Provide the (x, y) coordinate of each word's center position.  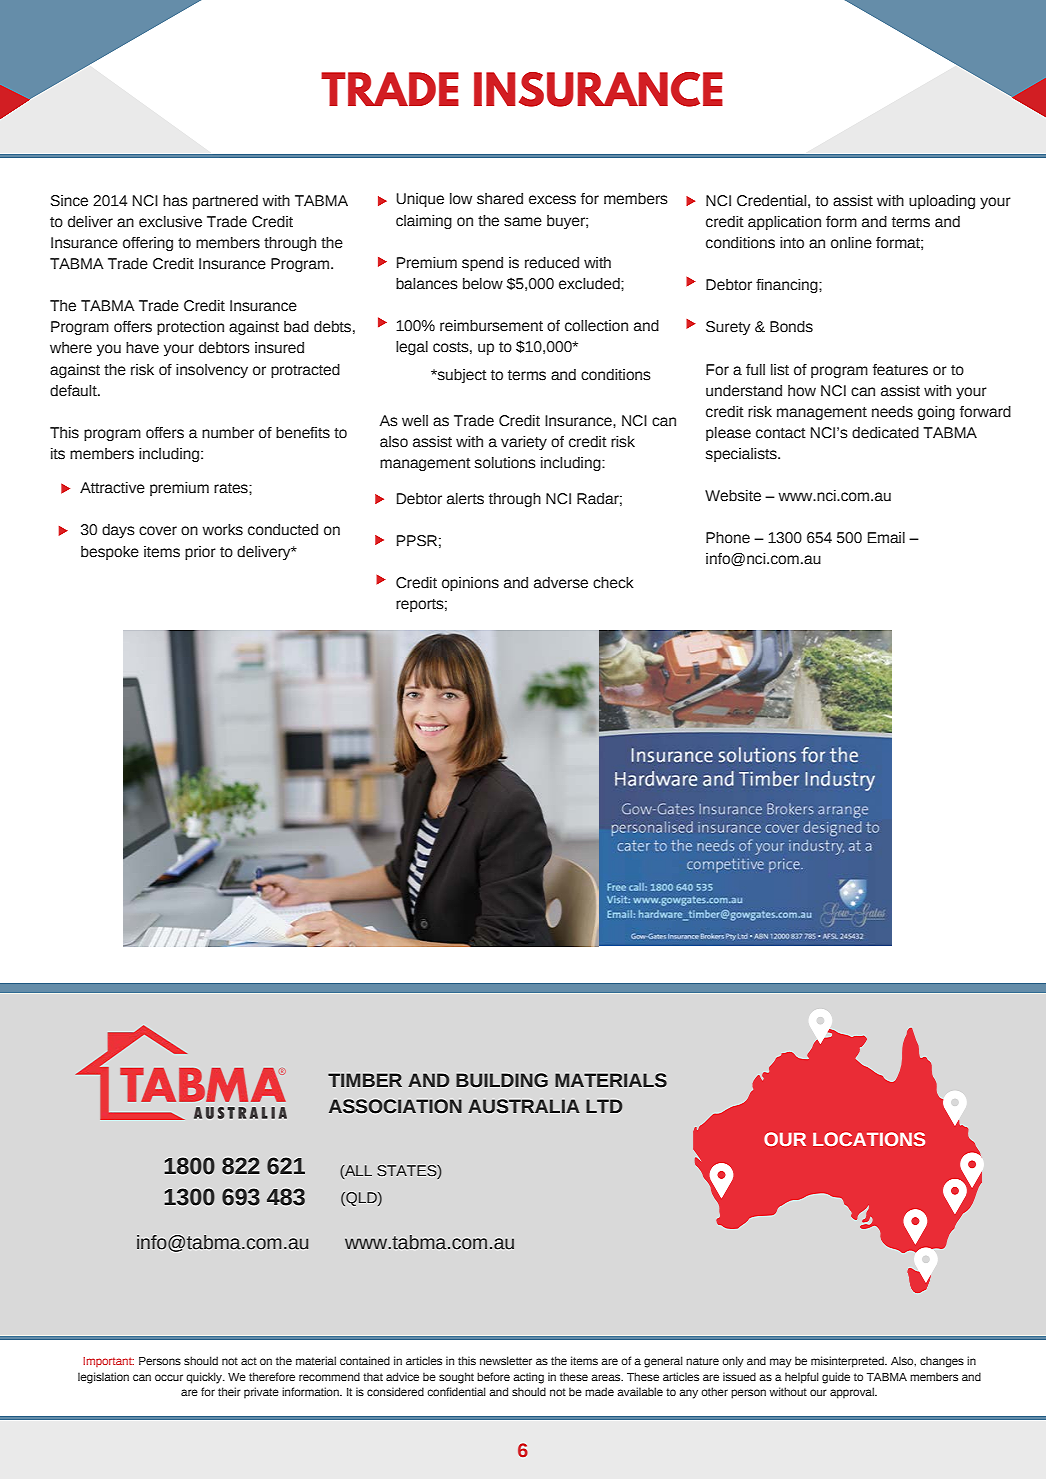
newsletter (506, 1360)
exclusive (170, 222)
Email (886, 538)
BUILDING (502, 1080)
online (851, 243)
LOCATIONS (869, 1139)
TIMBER (365, 1080)
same (523, 222)
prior (200, 553)
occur (169, 1377)
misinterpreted (848, 1362)
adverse (561, 583)
